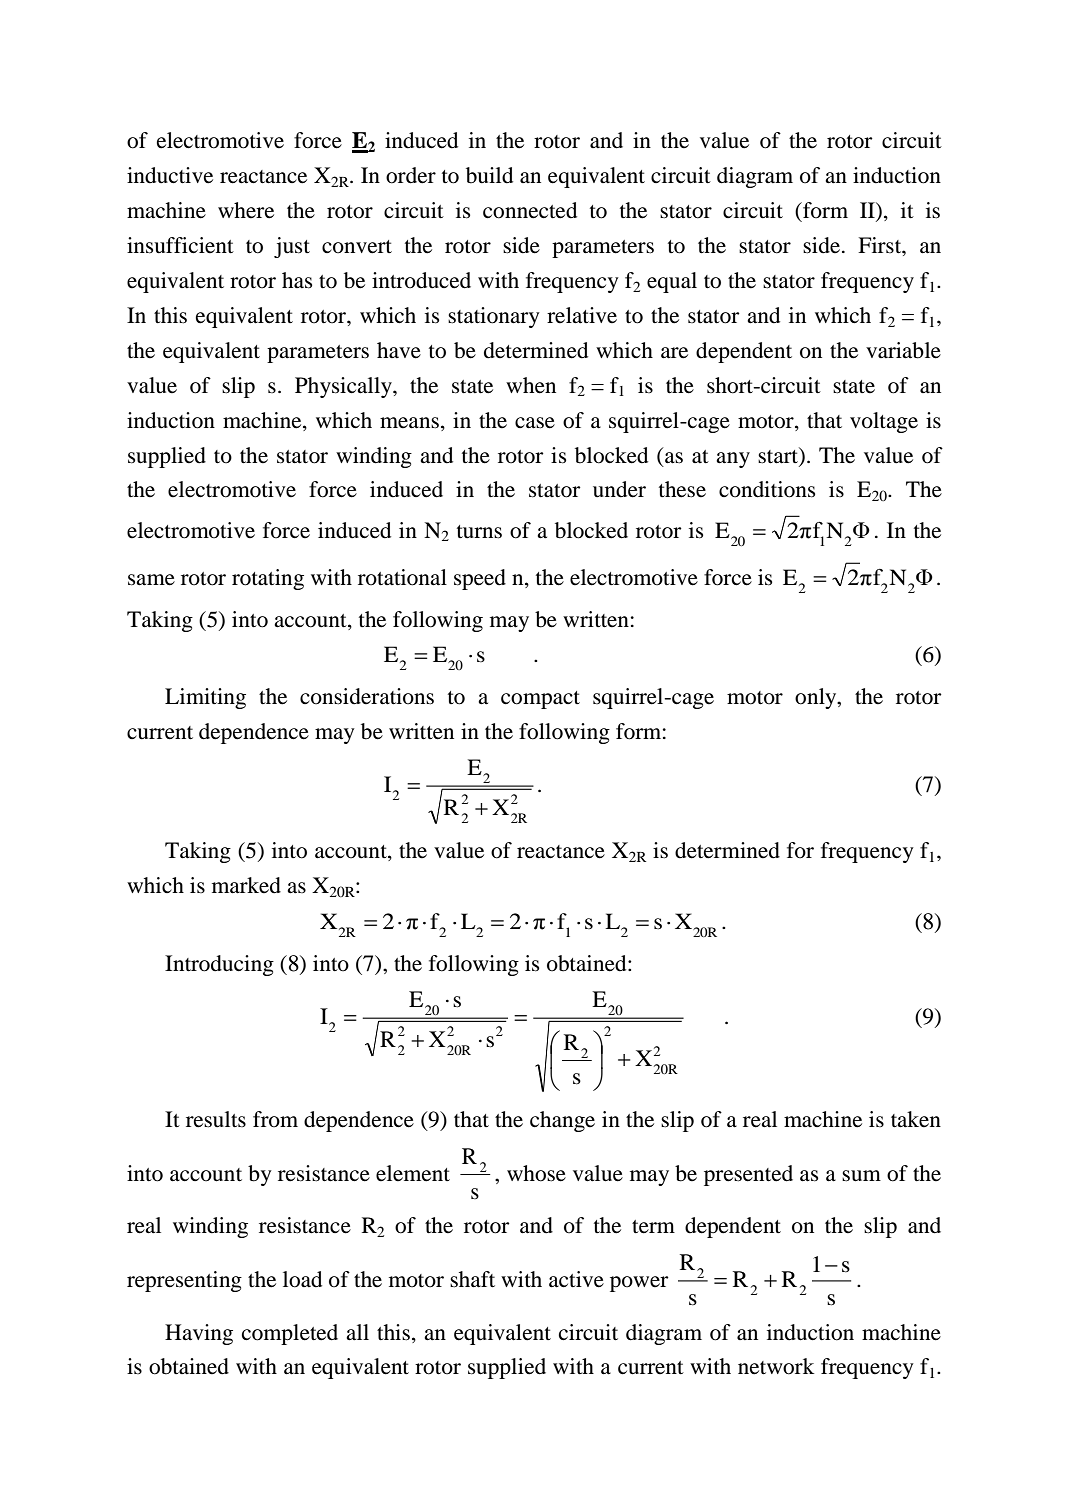  Describe the element at coordinates (199, 1334) in the screenshot. I see `Having` at that location.
